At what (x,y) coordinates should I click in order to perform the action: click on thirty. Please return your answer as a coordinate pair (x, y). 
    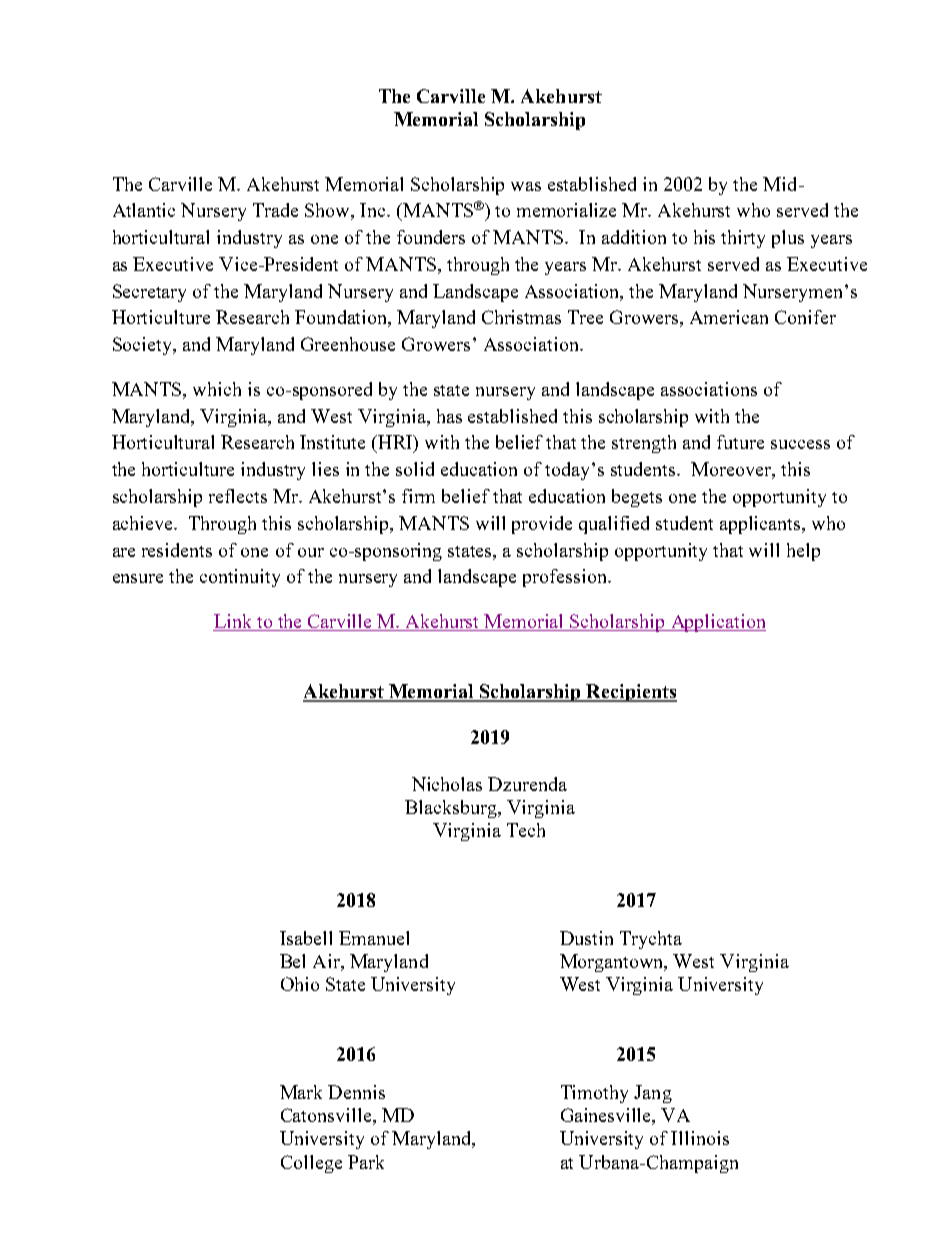
    Looking at the image, I should click on (743, 239).
